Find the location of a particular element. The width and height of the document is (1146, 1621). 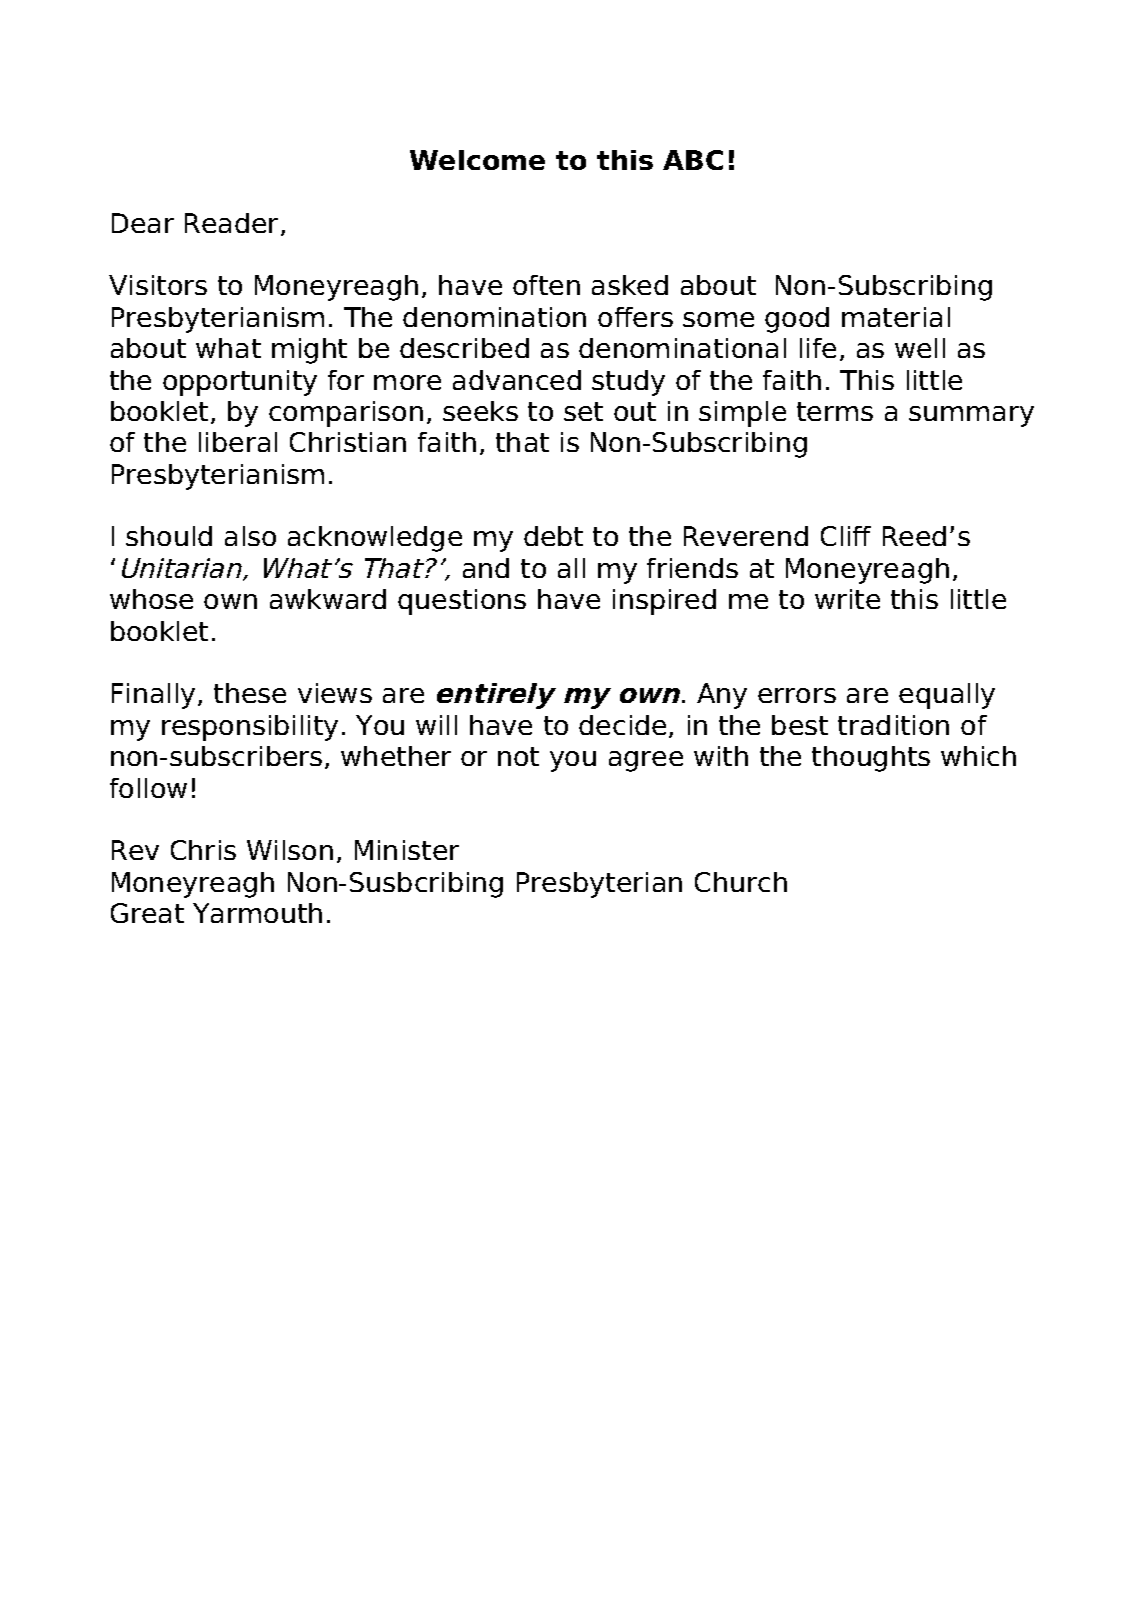

ABC is located at coordinates (693, 160).
